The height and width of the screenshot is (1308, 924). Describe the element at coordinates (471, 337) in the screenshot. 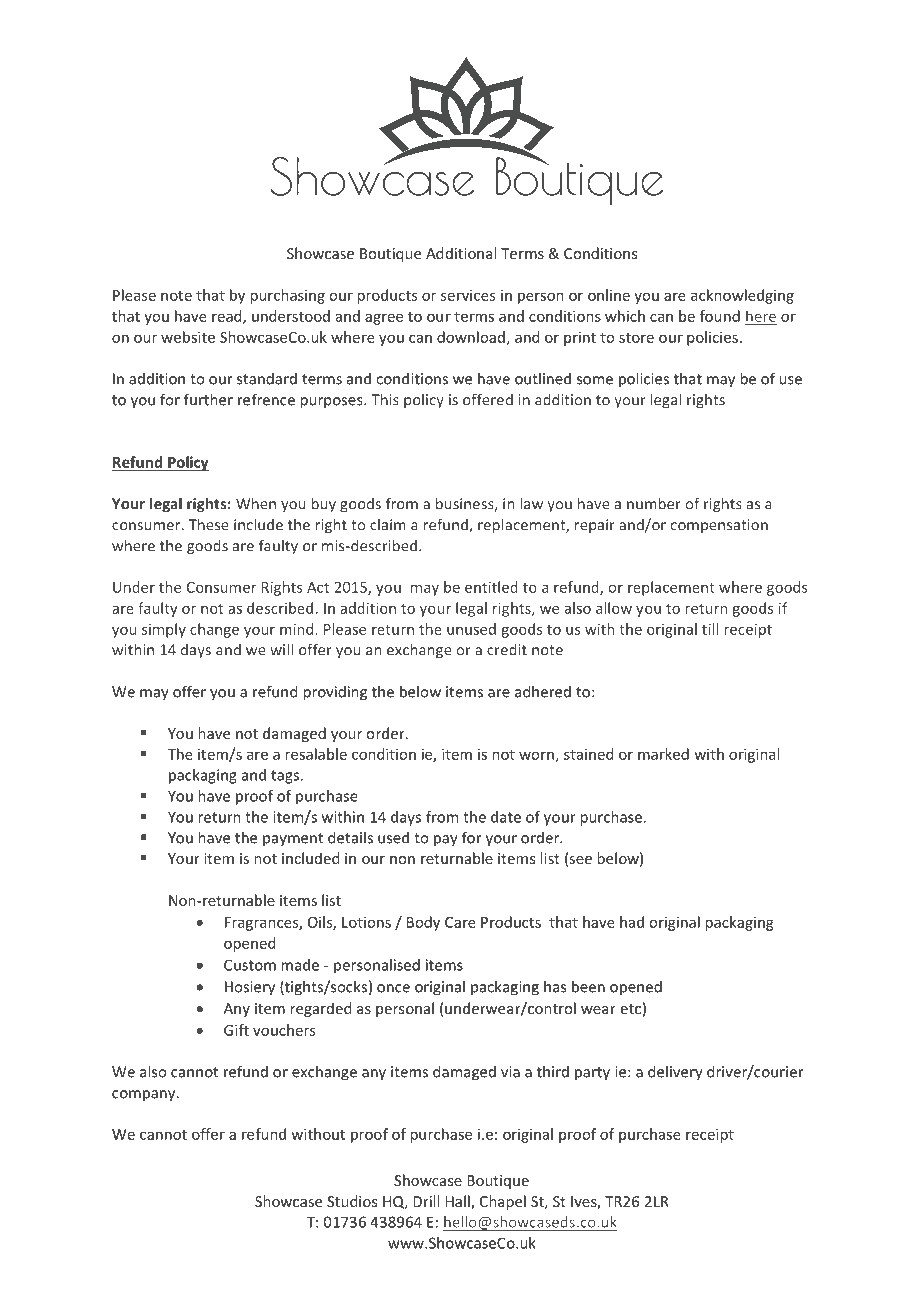

I see `download` at that location.
